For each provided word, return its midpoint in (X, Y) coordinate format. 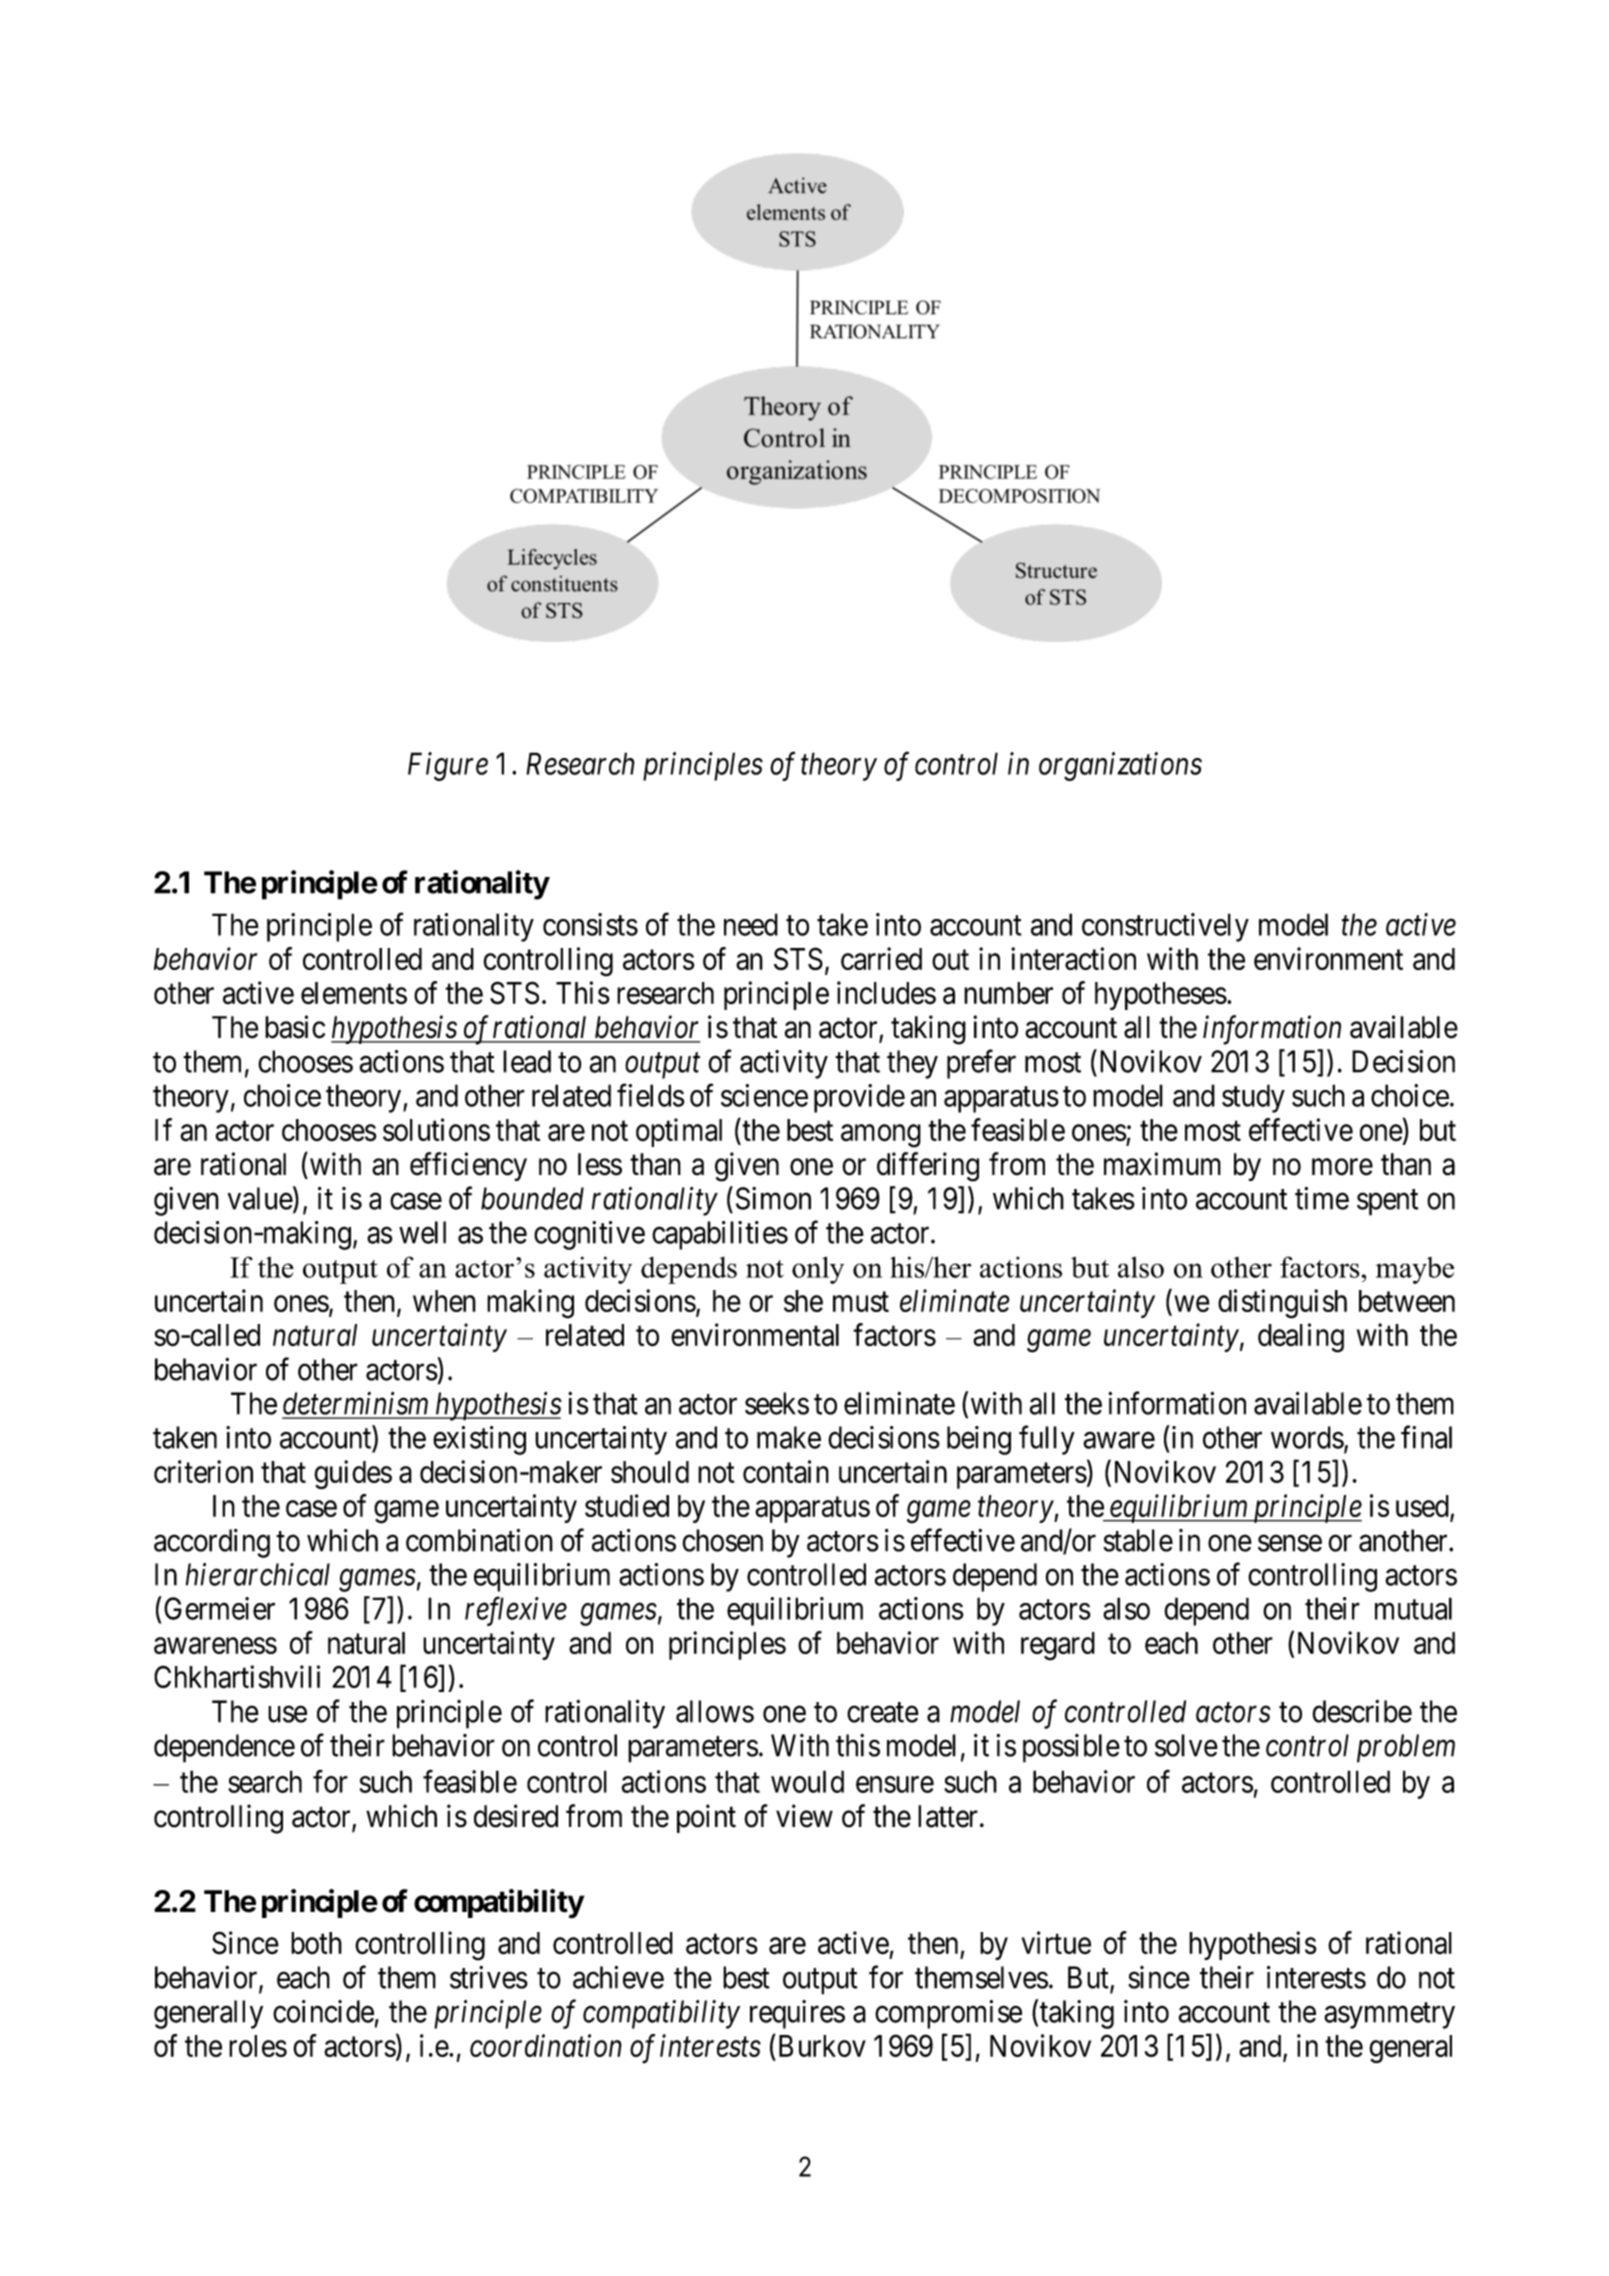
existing (479, 1440)
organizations (1120, 766)
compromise (948, 2014)
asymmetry (1389, 2016)
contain (786, 1471)
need (751, 924)
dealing (1301, 1338)
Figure (448, 766)
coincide (323, 2011)
